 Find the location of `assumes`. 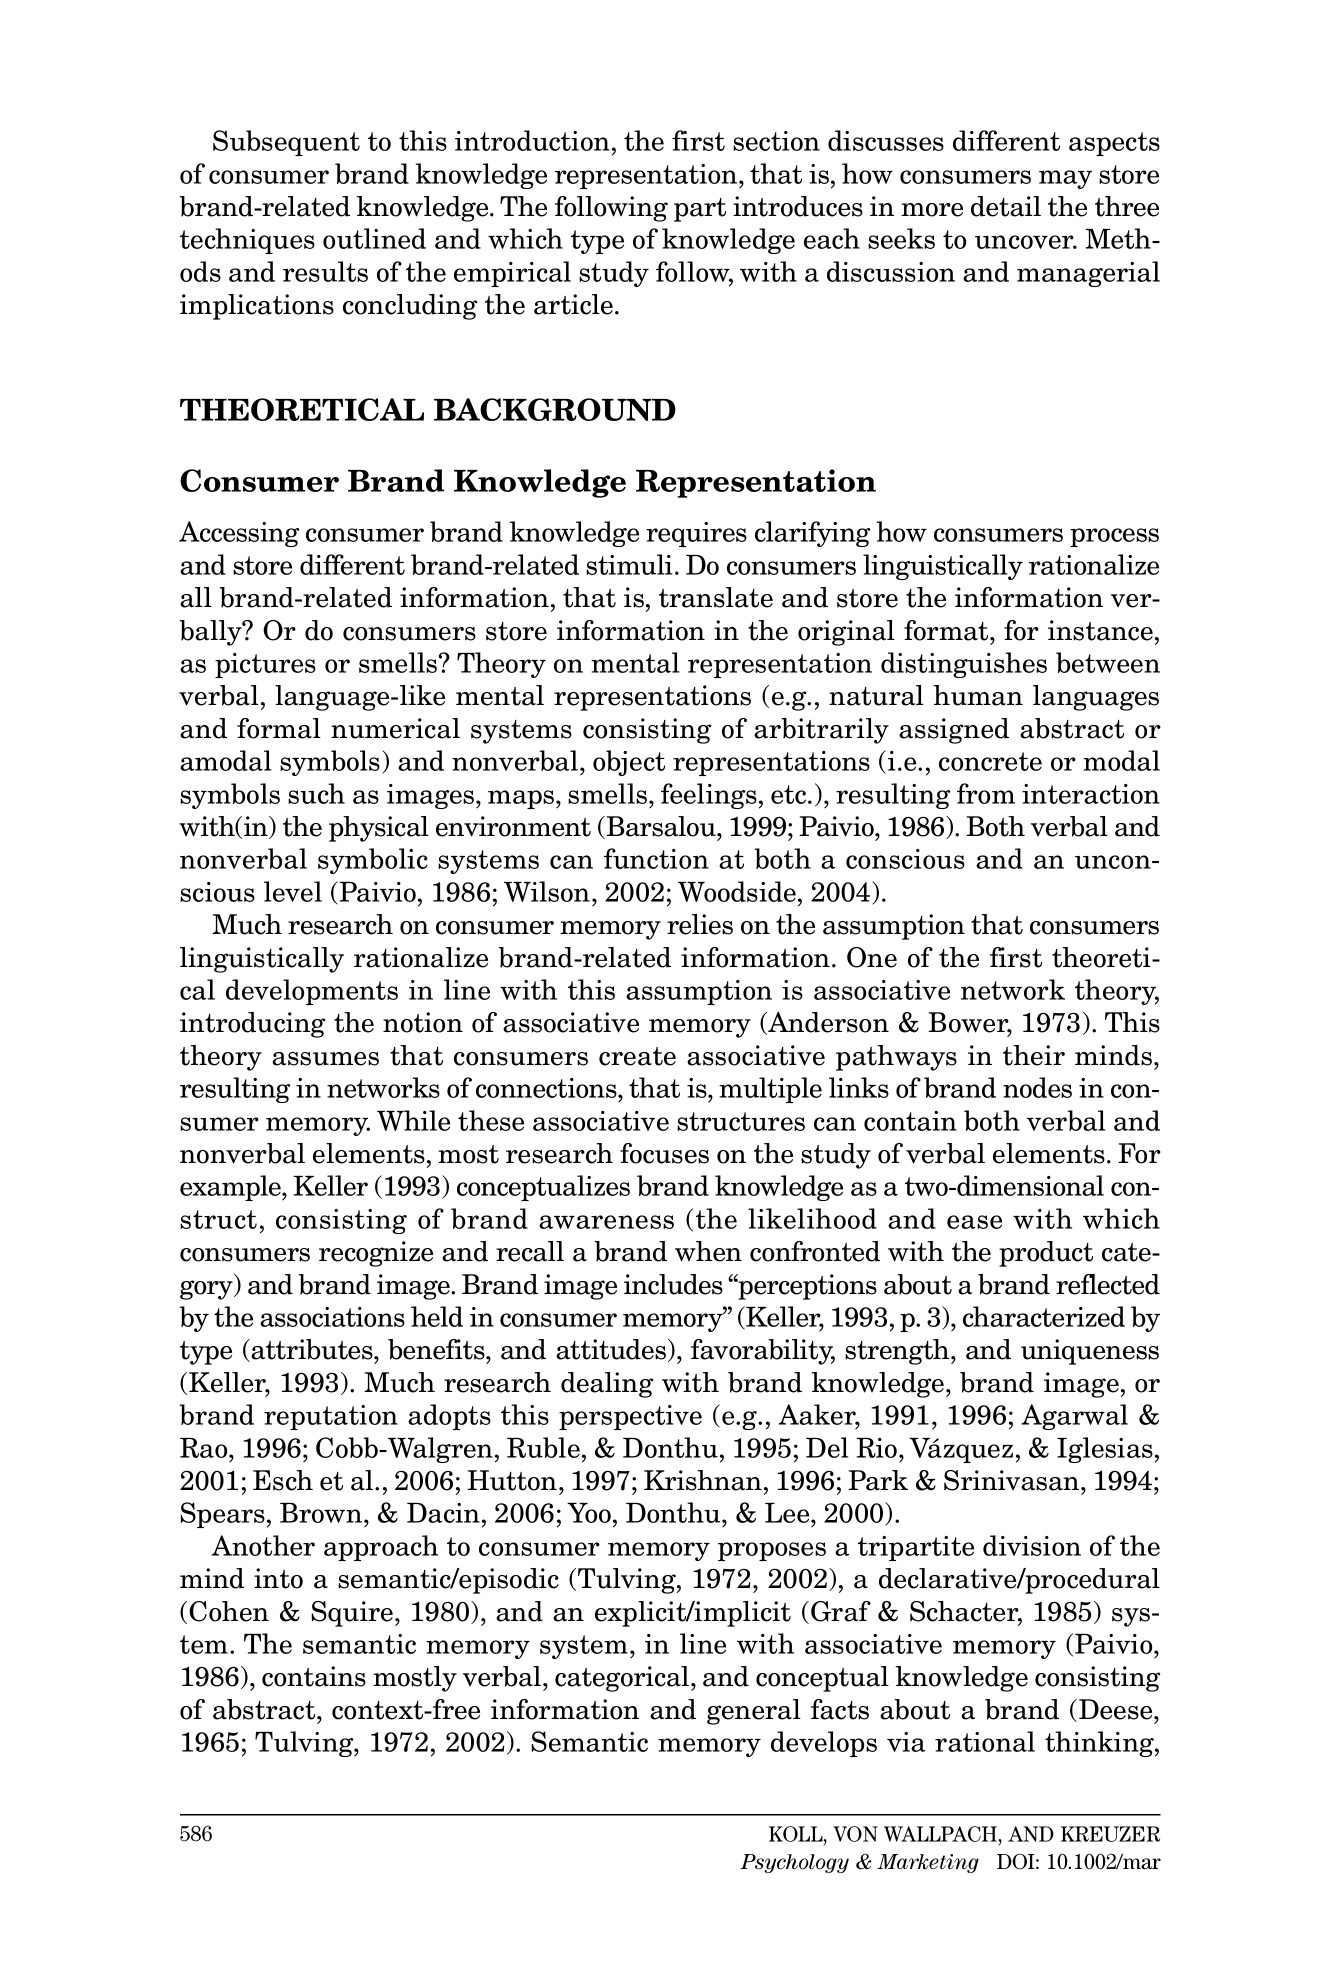

assumes is located at coordinates (325, 1059).
